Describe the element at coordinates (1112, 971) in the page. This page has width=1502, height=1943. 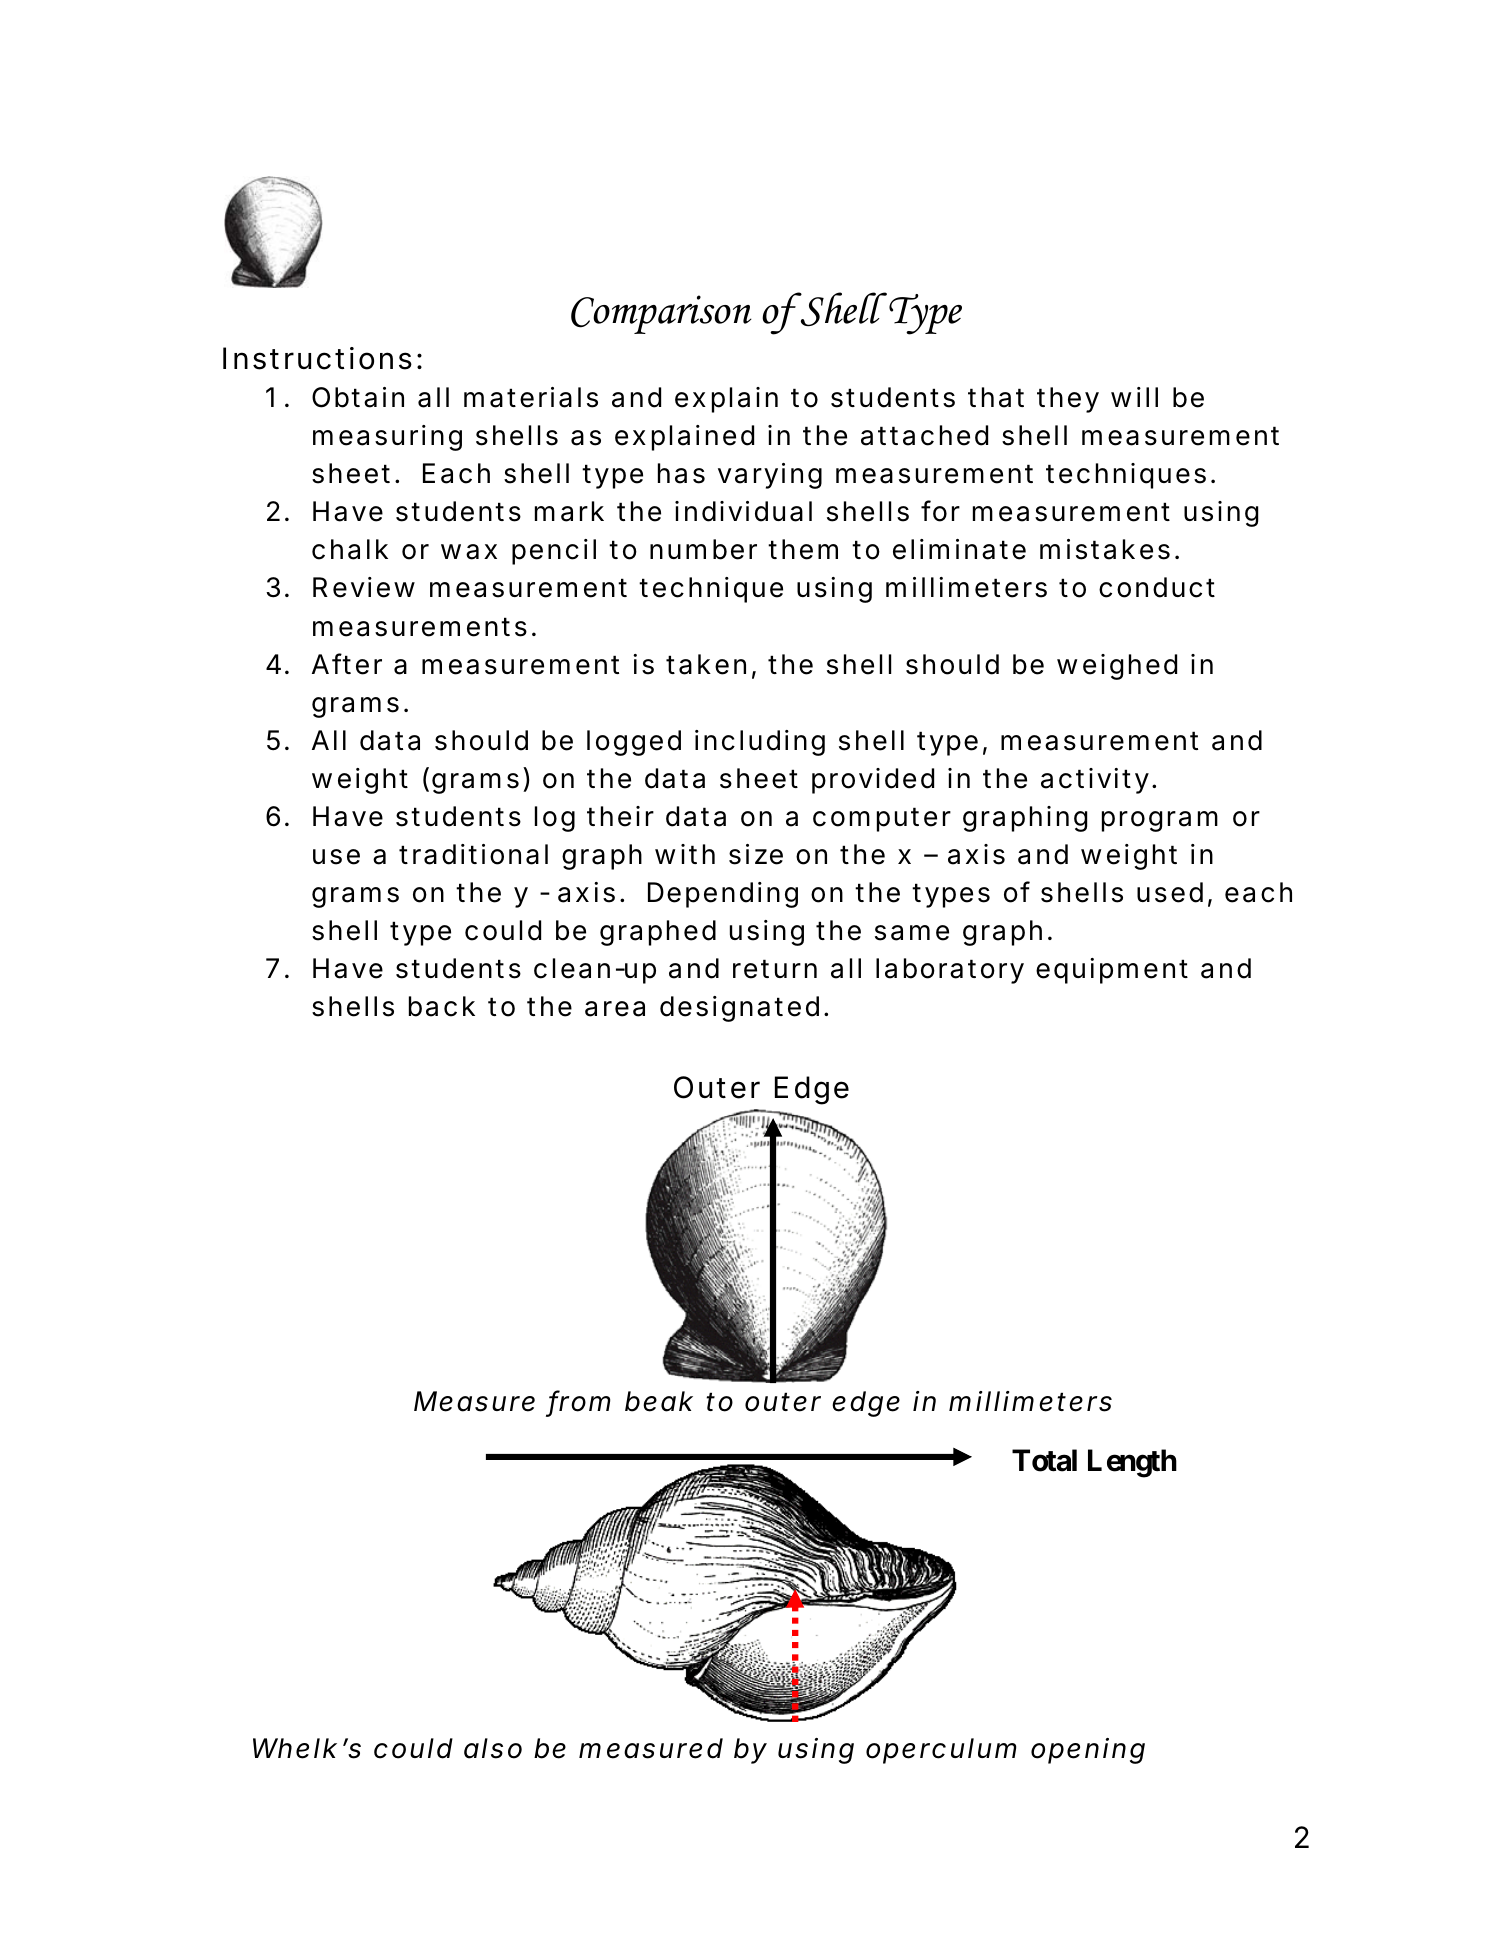
I see `equipment` at that location.
